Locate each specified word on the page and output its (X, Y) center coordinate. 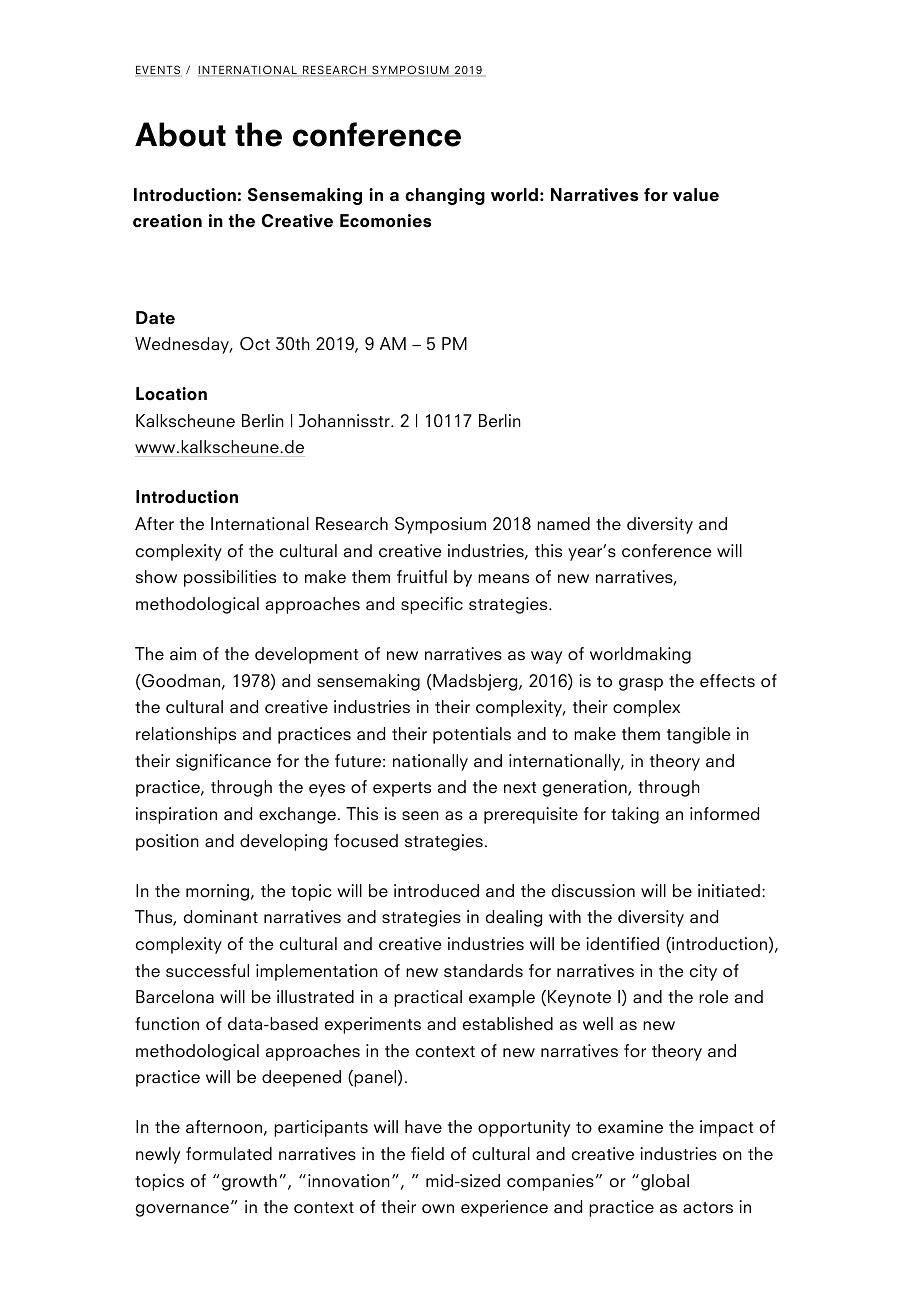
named (563, 524)
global (665, 1182)
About (180, 134)
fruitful (422, 577)
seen (420, 816)
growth (249, 1182)
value (696, 195)
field (427, 1154)
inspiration (176, 815)
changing (445, 196)
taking (635, 815)
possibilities (230, 578)
